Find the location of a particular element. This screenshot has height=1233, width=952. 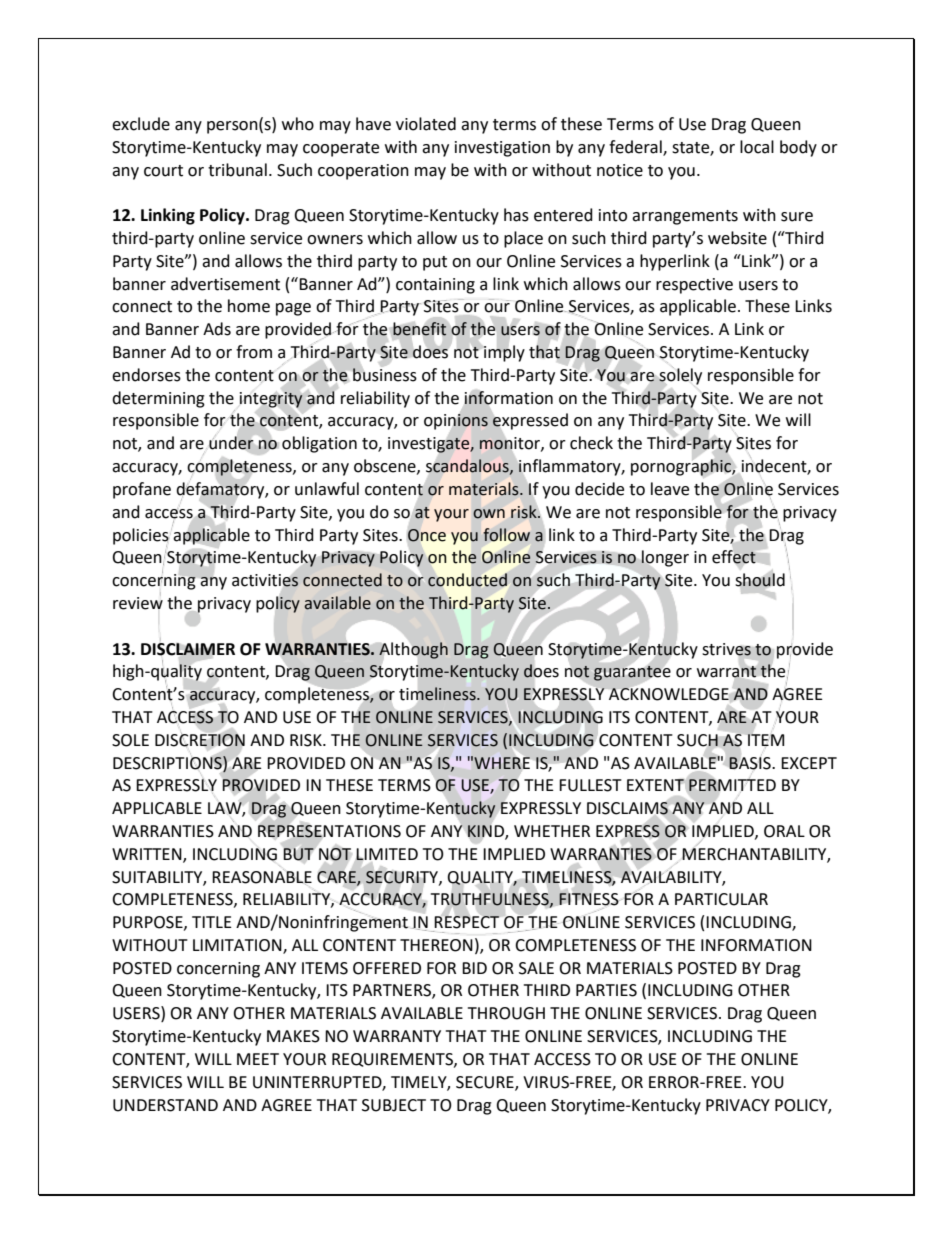

local is located at coordinates (757, 147).
